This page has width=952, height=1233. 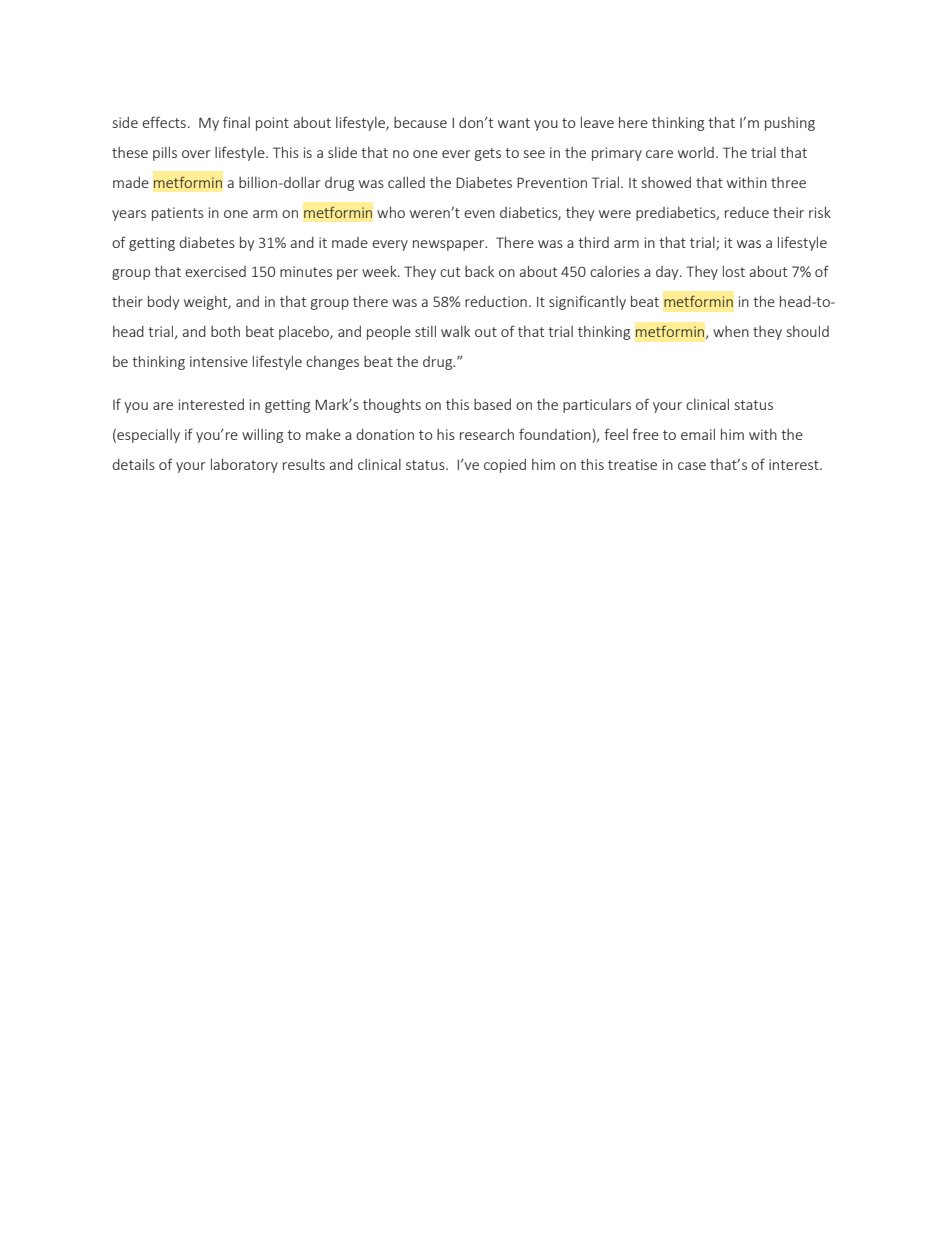 What do you see at coordinates (215, 271) in the page?
I see `exercised` at bounding box center [215, 271].
